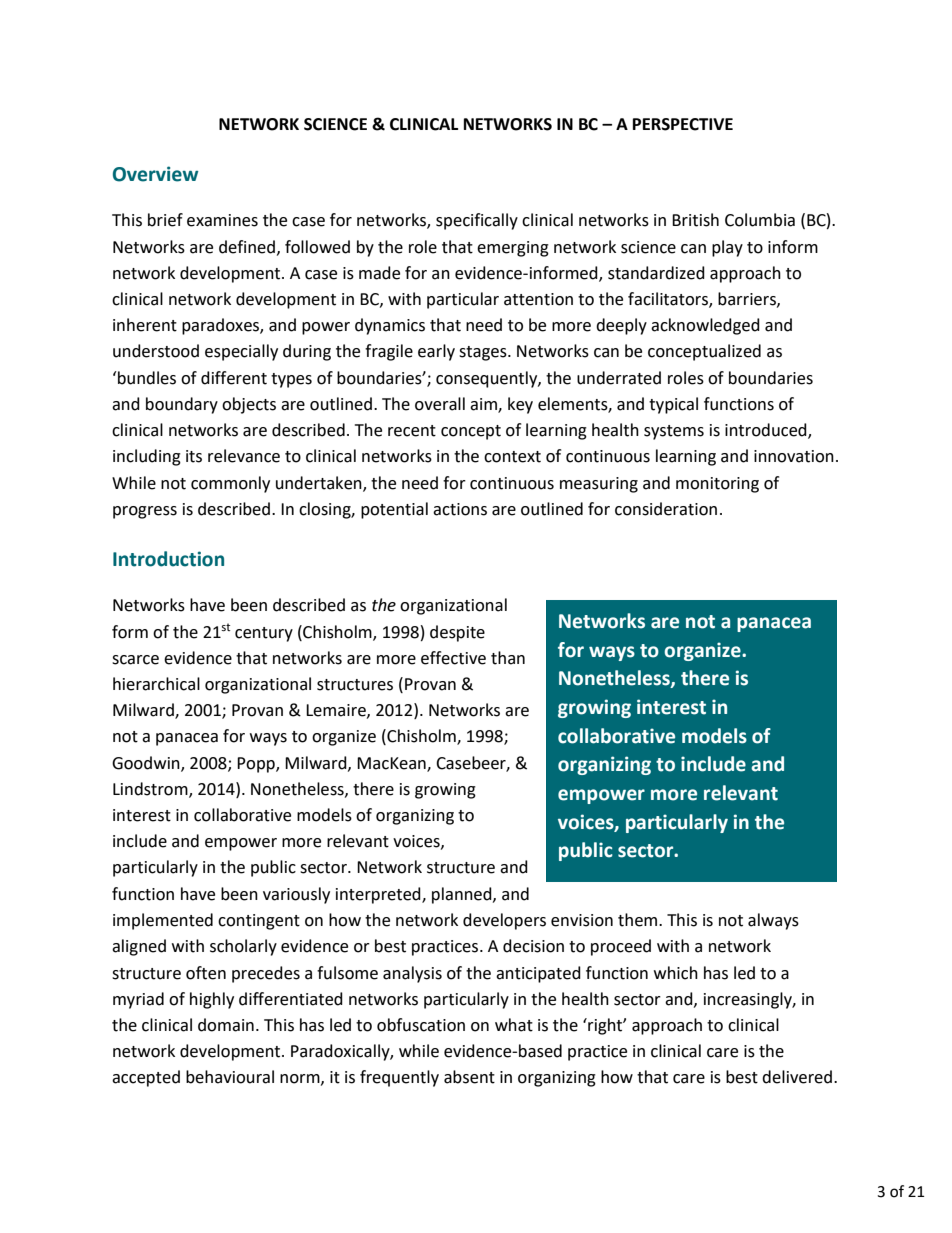 This screenshot has width=952, height=1233. I want to click on Popp, so click(257, 765).
